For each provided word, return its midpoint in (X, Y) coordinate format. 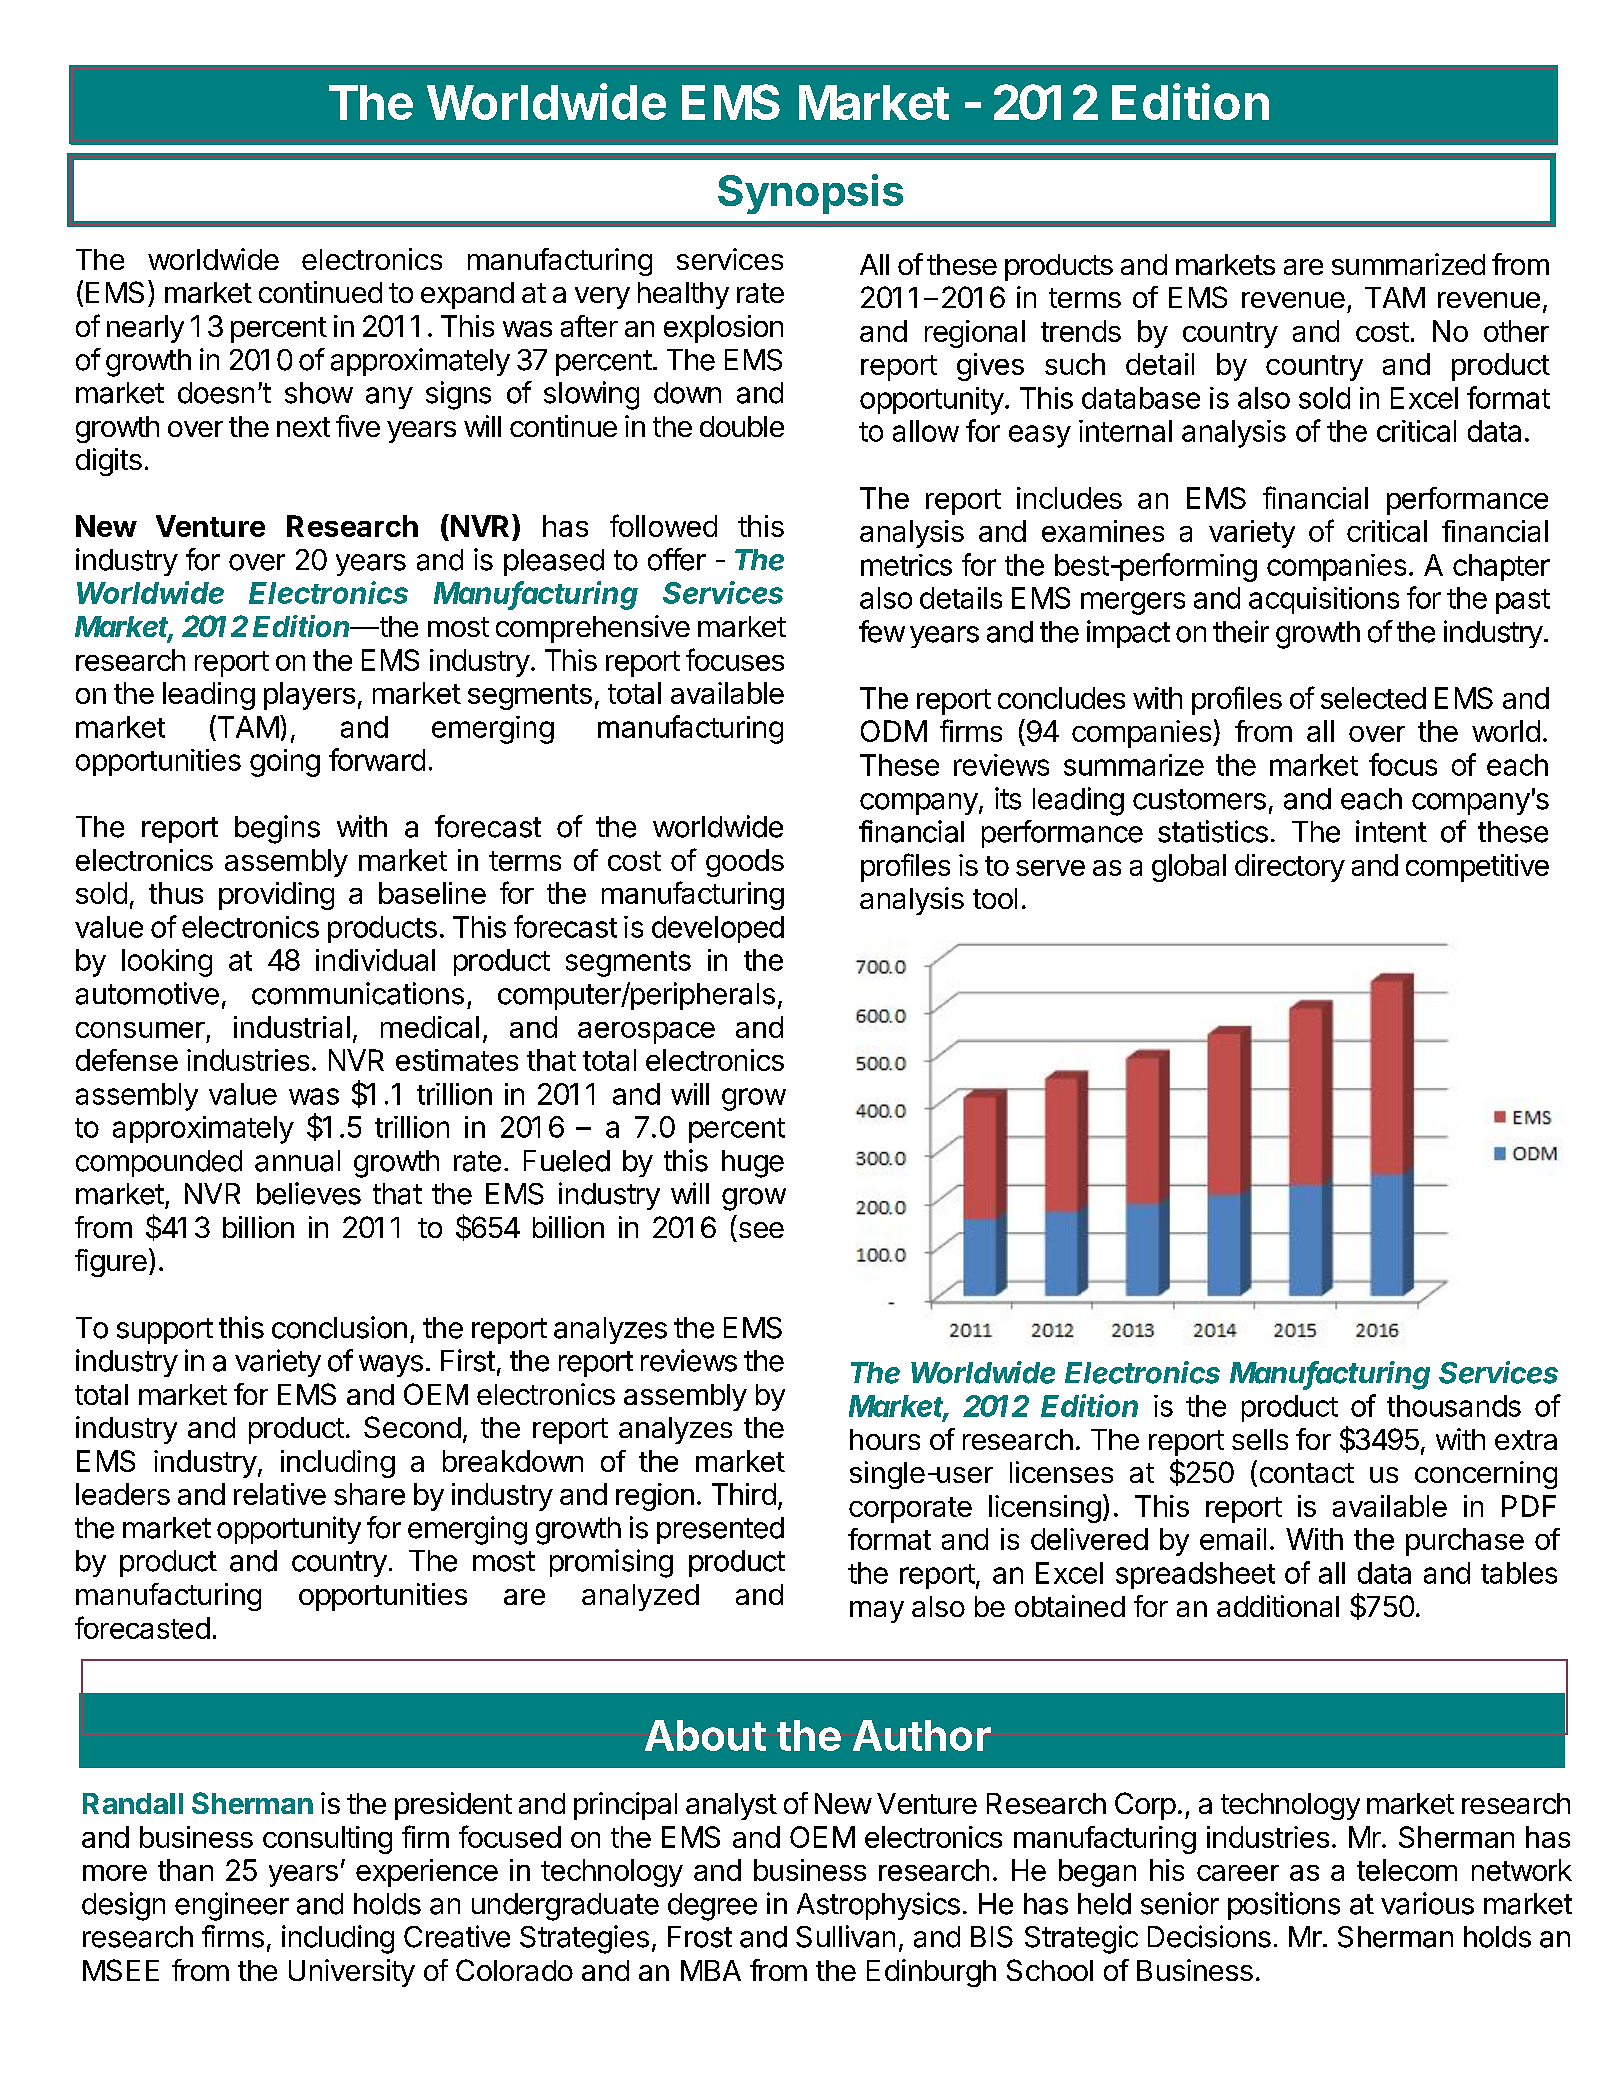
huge (753, 1164)
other (1516, 331)
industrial (292, 1027)
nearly (145, 329)
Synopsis (810, 194)
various (1427, 1903)
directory (1290, 868)
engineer (232, 1906)
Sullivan (845, 1936)
